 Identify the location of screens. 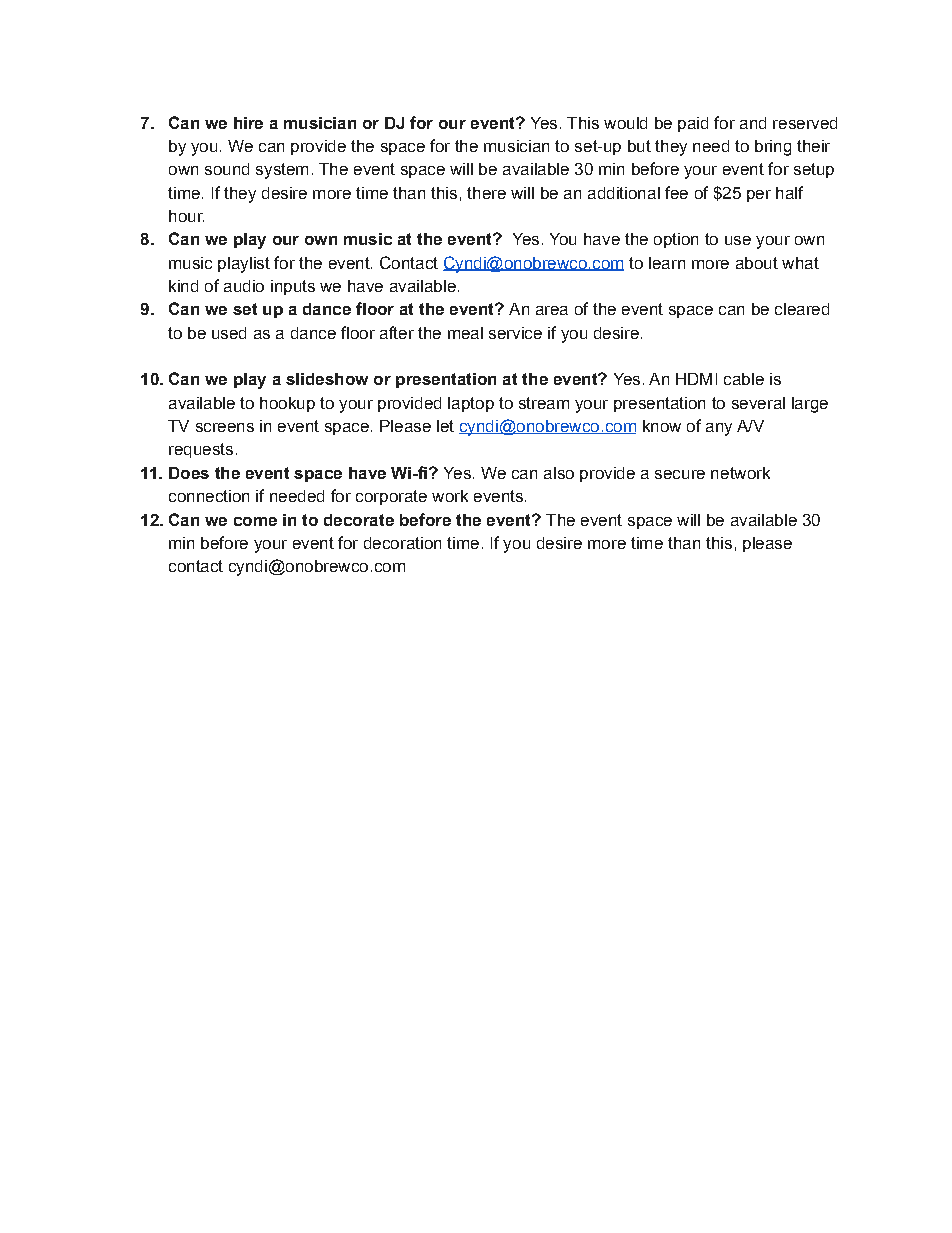
(225, 427).
